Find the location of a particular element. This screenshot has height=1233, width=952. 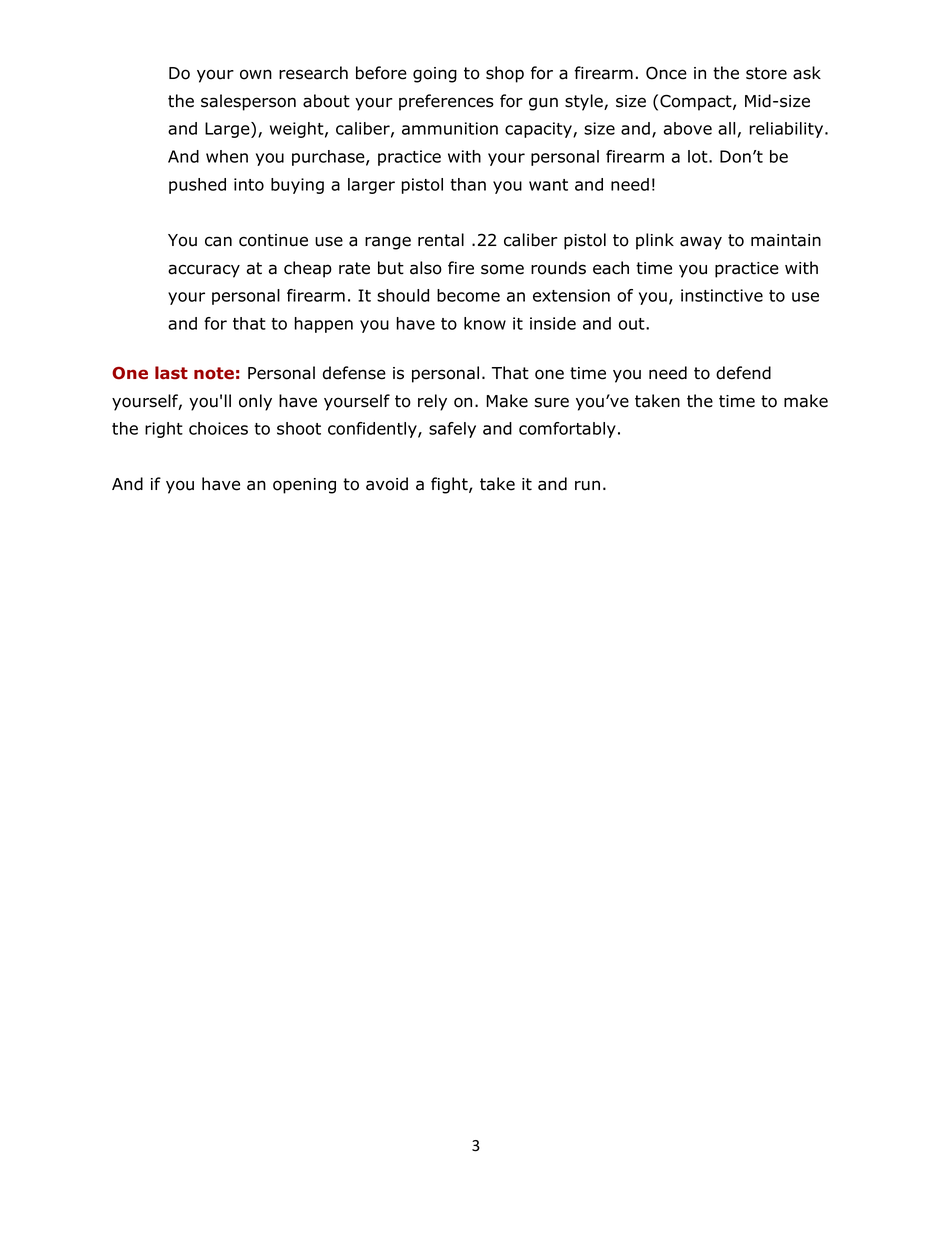

rental is located at coordinates (441, 240).
